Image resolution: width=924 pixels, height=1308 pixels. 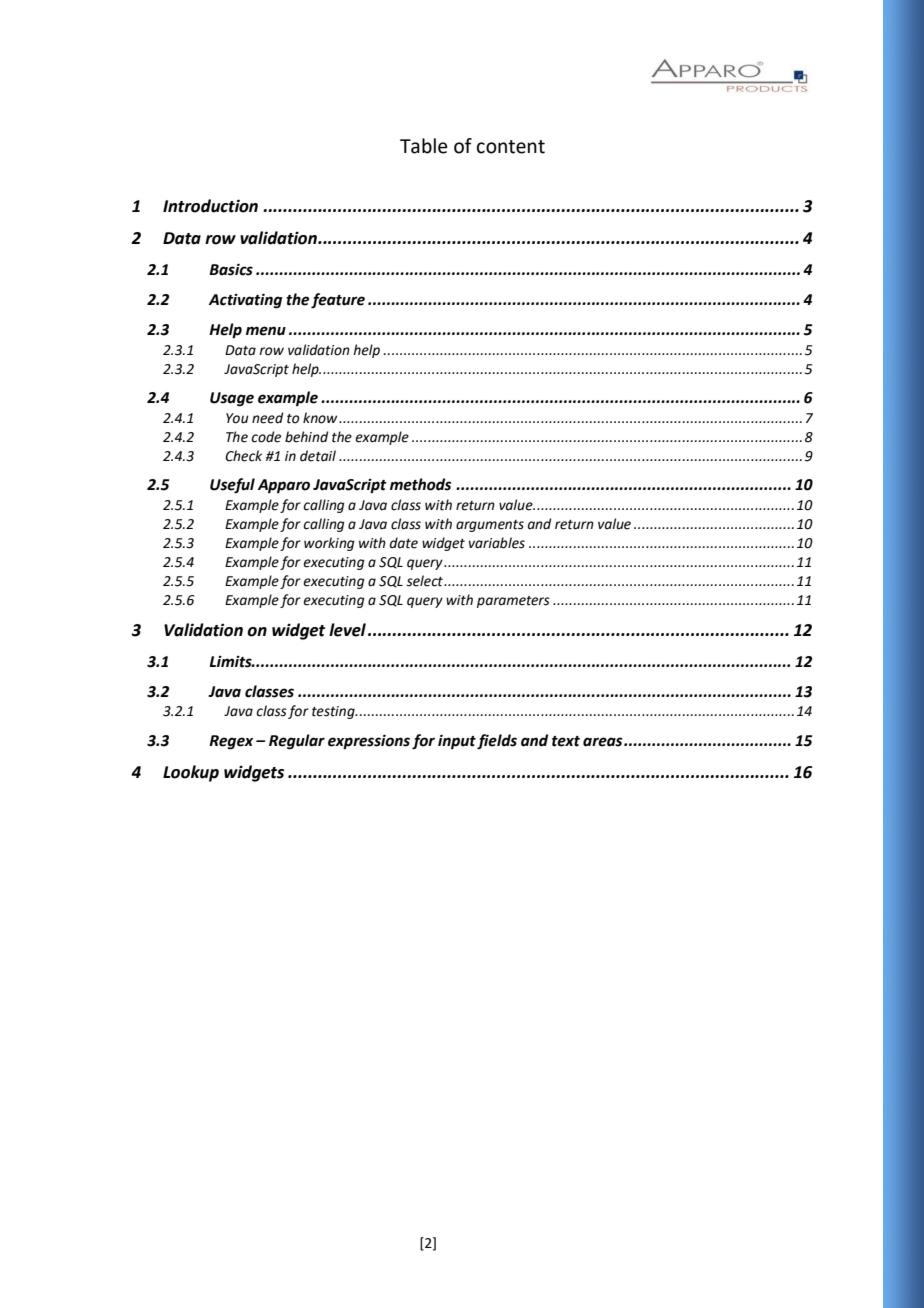 What do you see at coordinates (511, 147) in the screenshot?
I see `content` at bounding box center [511, 147].
